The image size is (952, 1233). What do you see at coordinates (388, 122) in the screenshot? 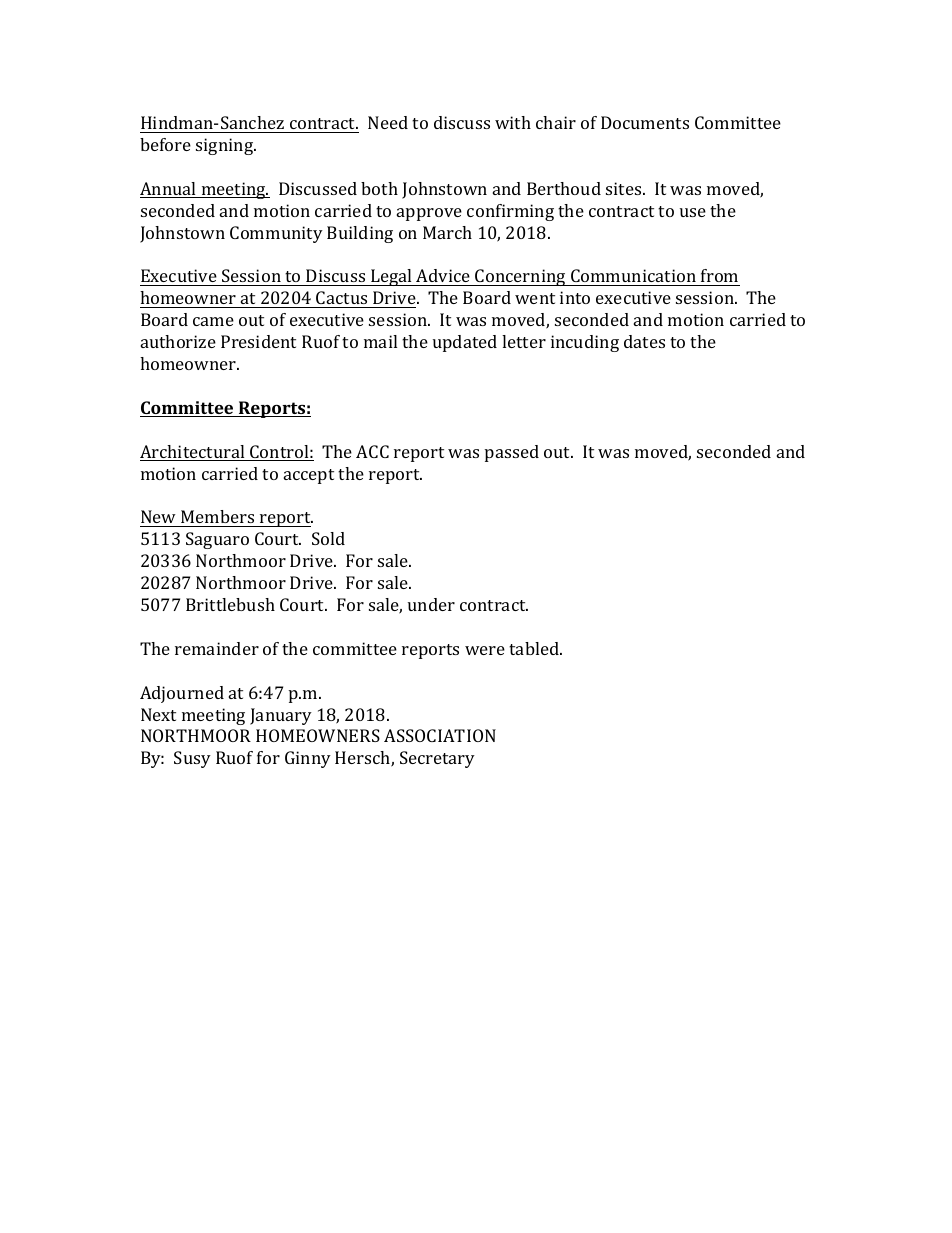
I see `Need` at bounding box center [388, 122].
